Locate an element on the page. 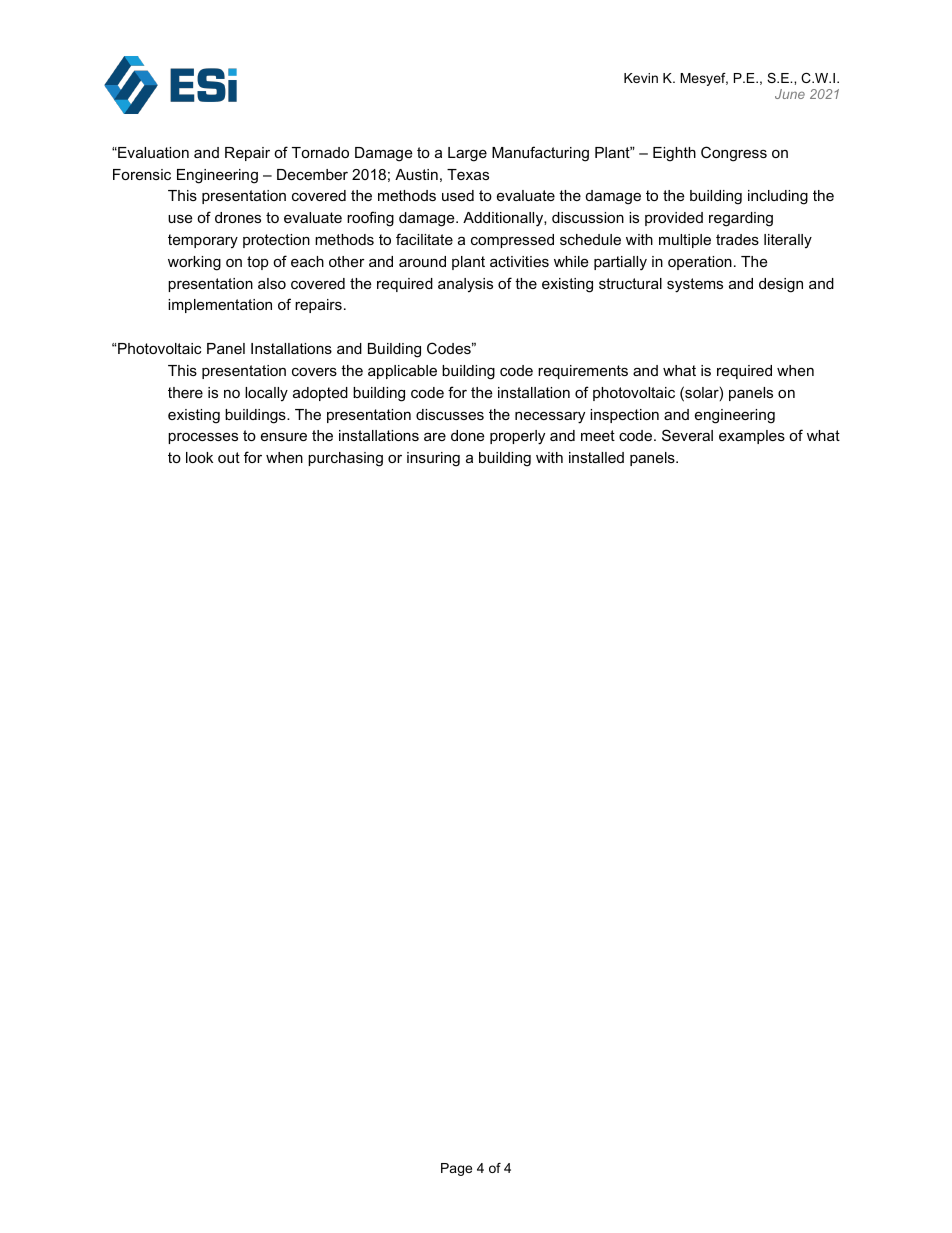 The image size is (952, 1233). examples is located at coordinates (752, 437).
